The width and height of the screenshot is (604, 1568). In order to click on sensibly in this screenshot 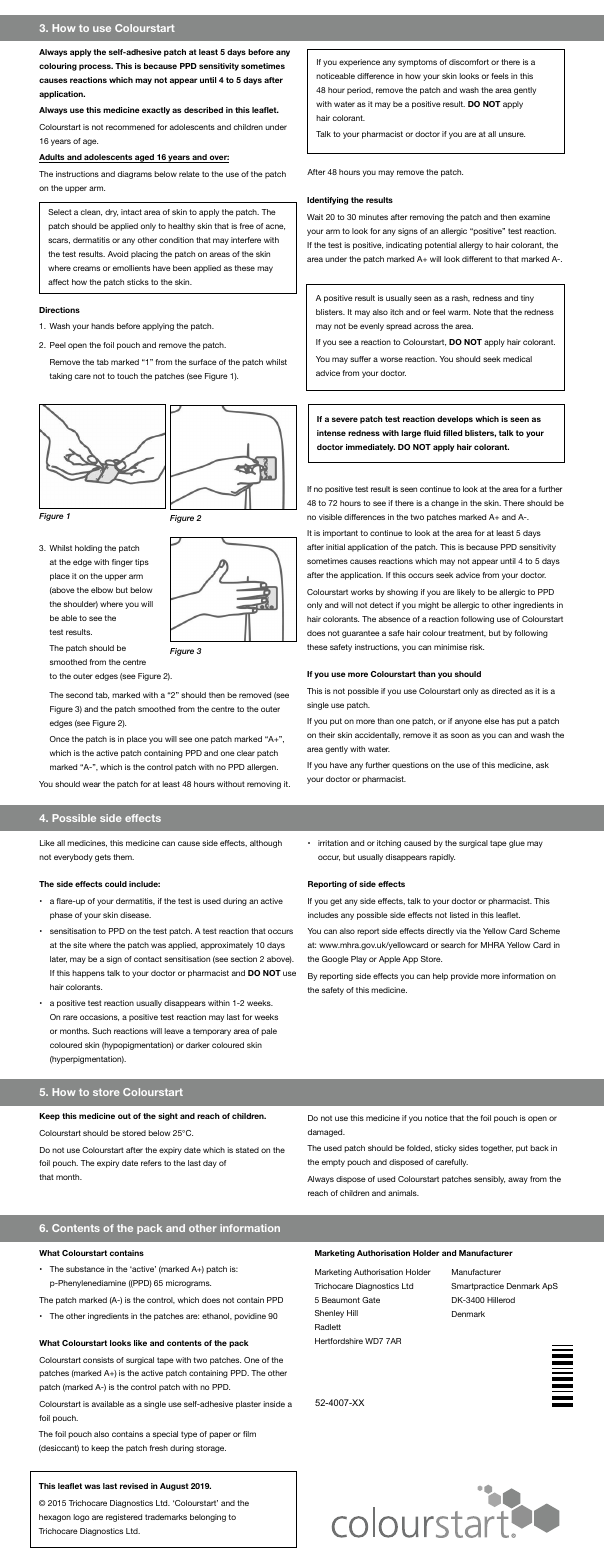, I will do `click(489, 1180)`.
